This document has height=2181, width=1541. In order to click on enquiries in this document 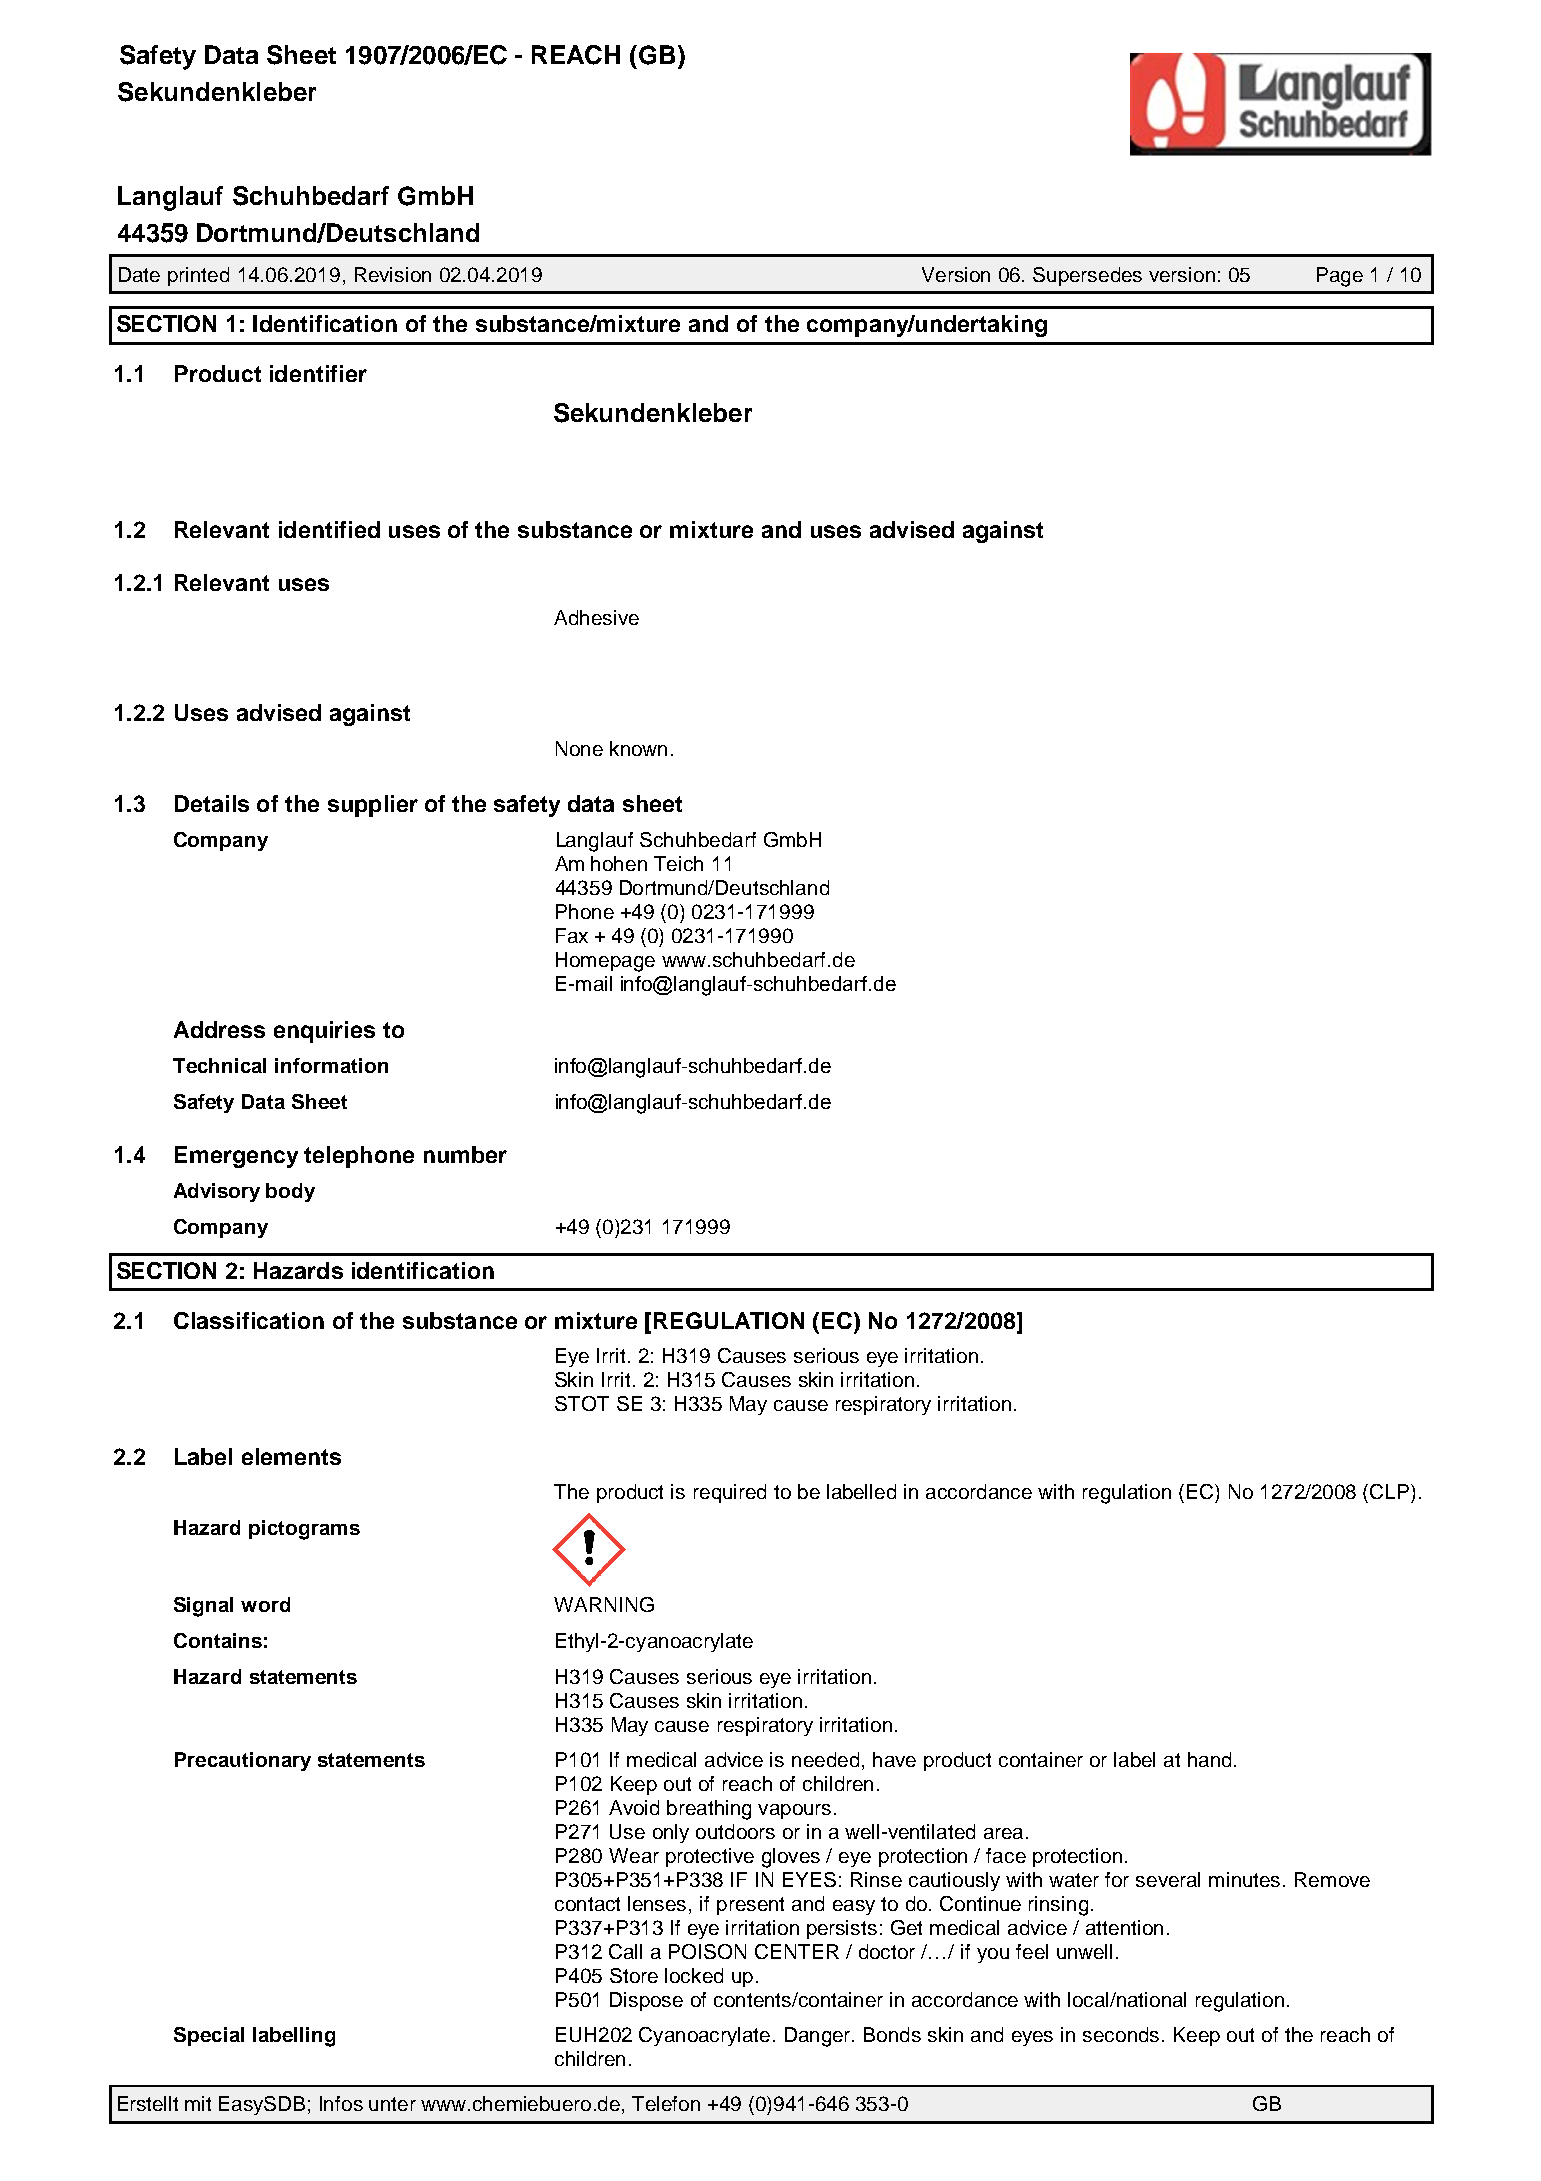, I will do `click(324, 1032)`.
